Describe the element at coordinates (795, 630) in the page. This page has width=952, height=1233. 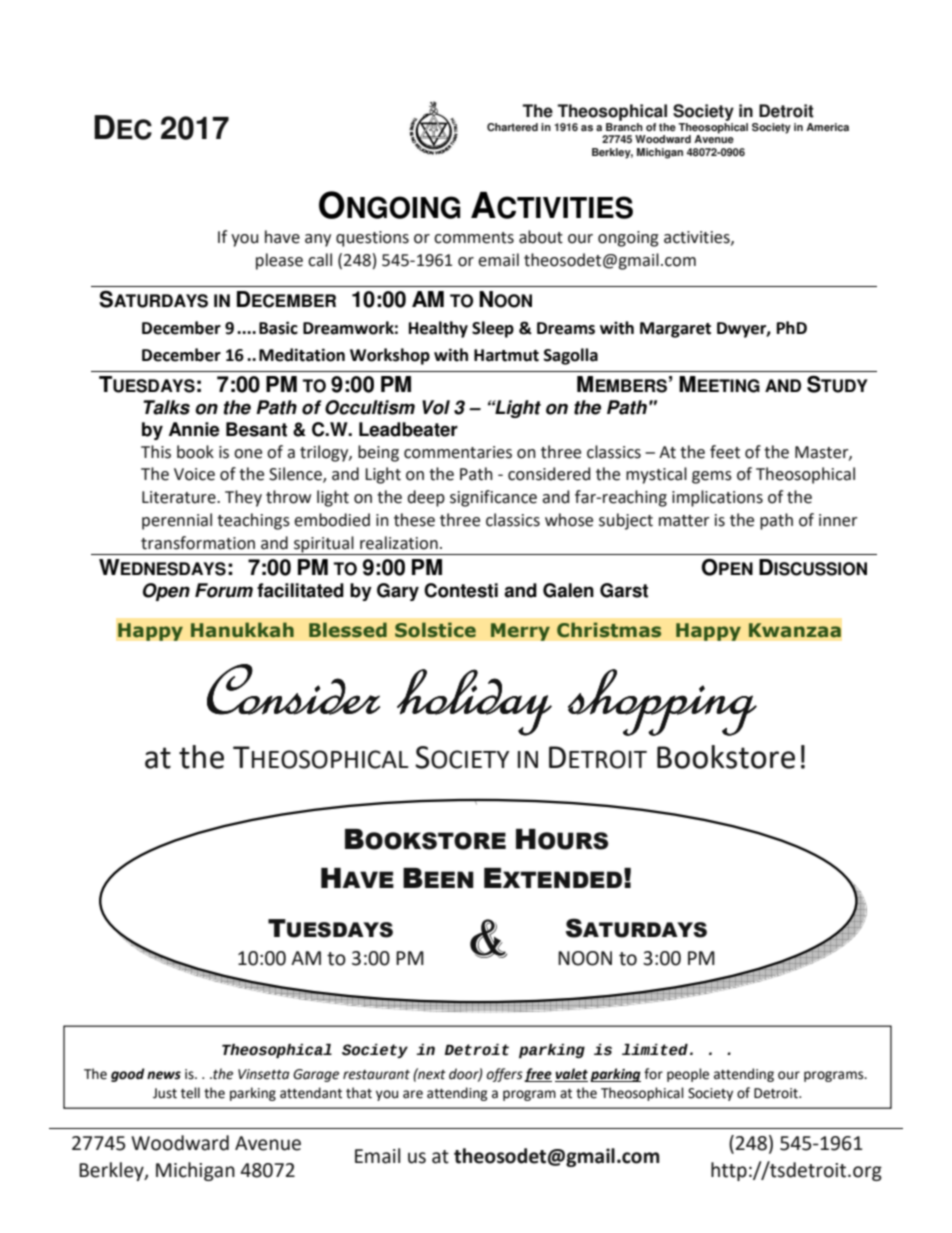
I see `Kwanzaa` at that location.
